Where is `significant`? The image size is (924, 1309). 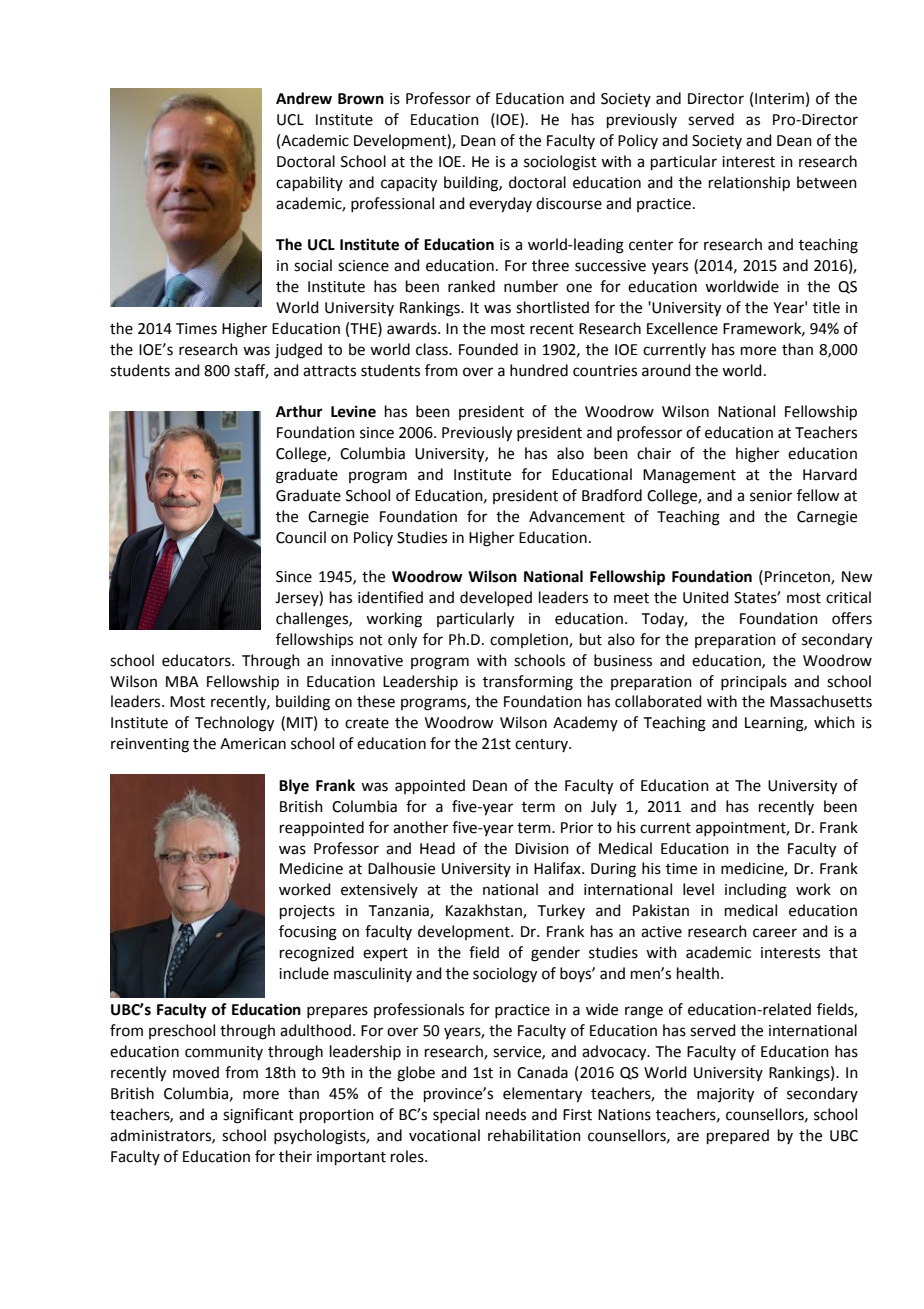 significant is located at coordinates (258, 1116).
